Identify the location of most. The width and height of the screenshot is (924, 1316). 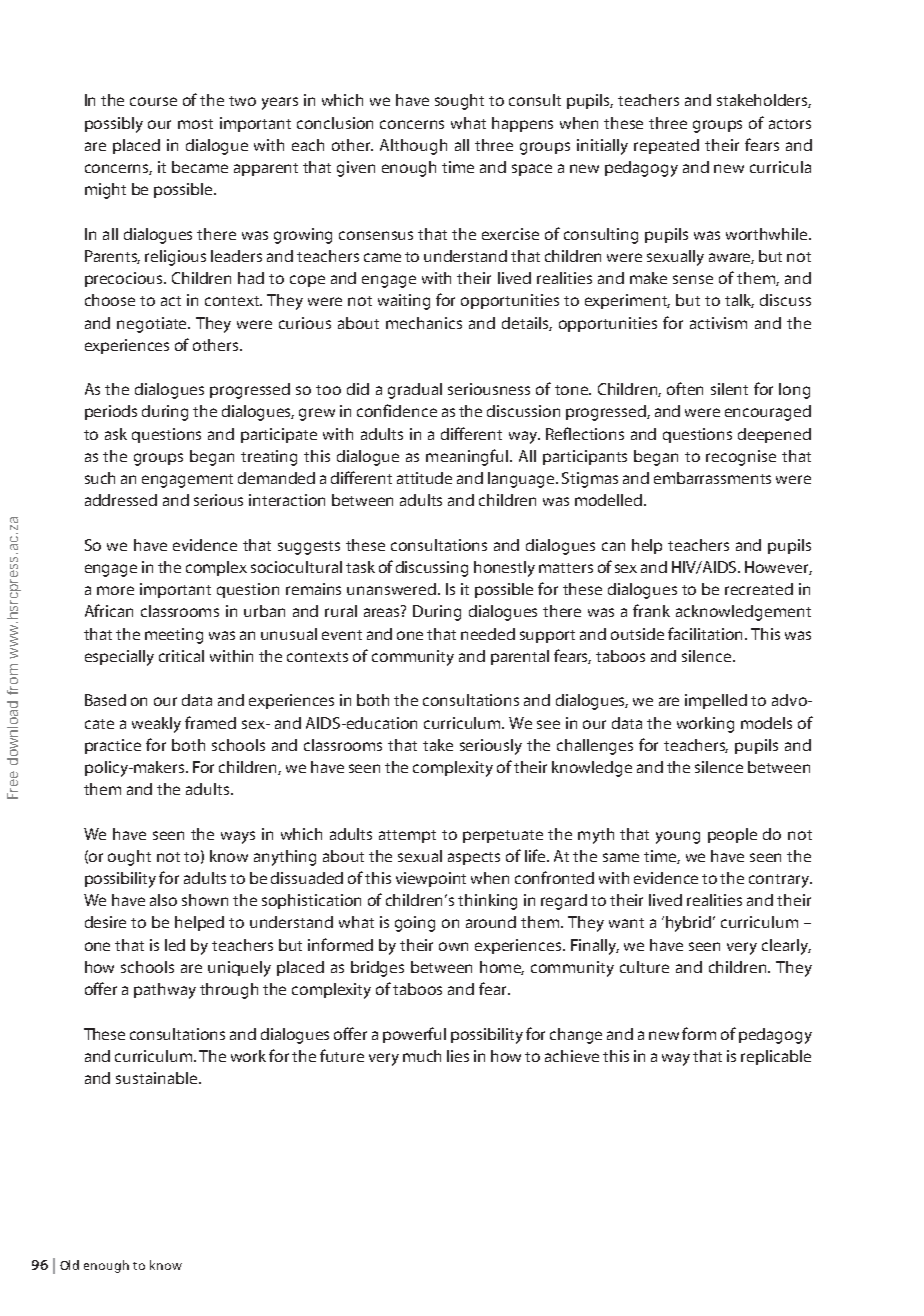
(195, 124).
